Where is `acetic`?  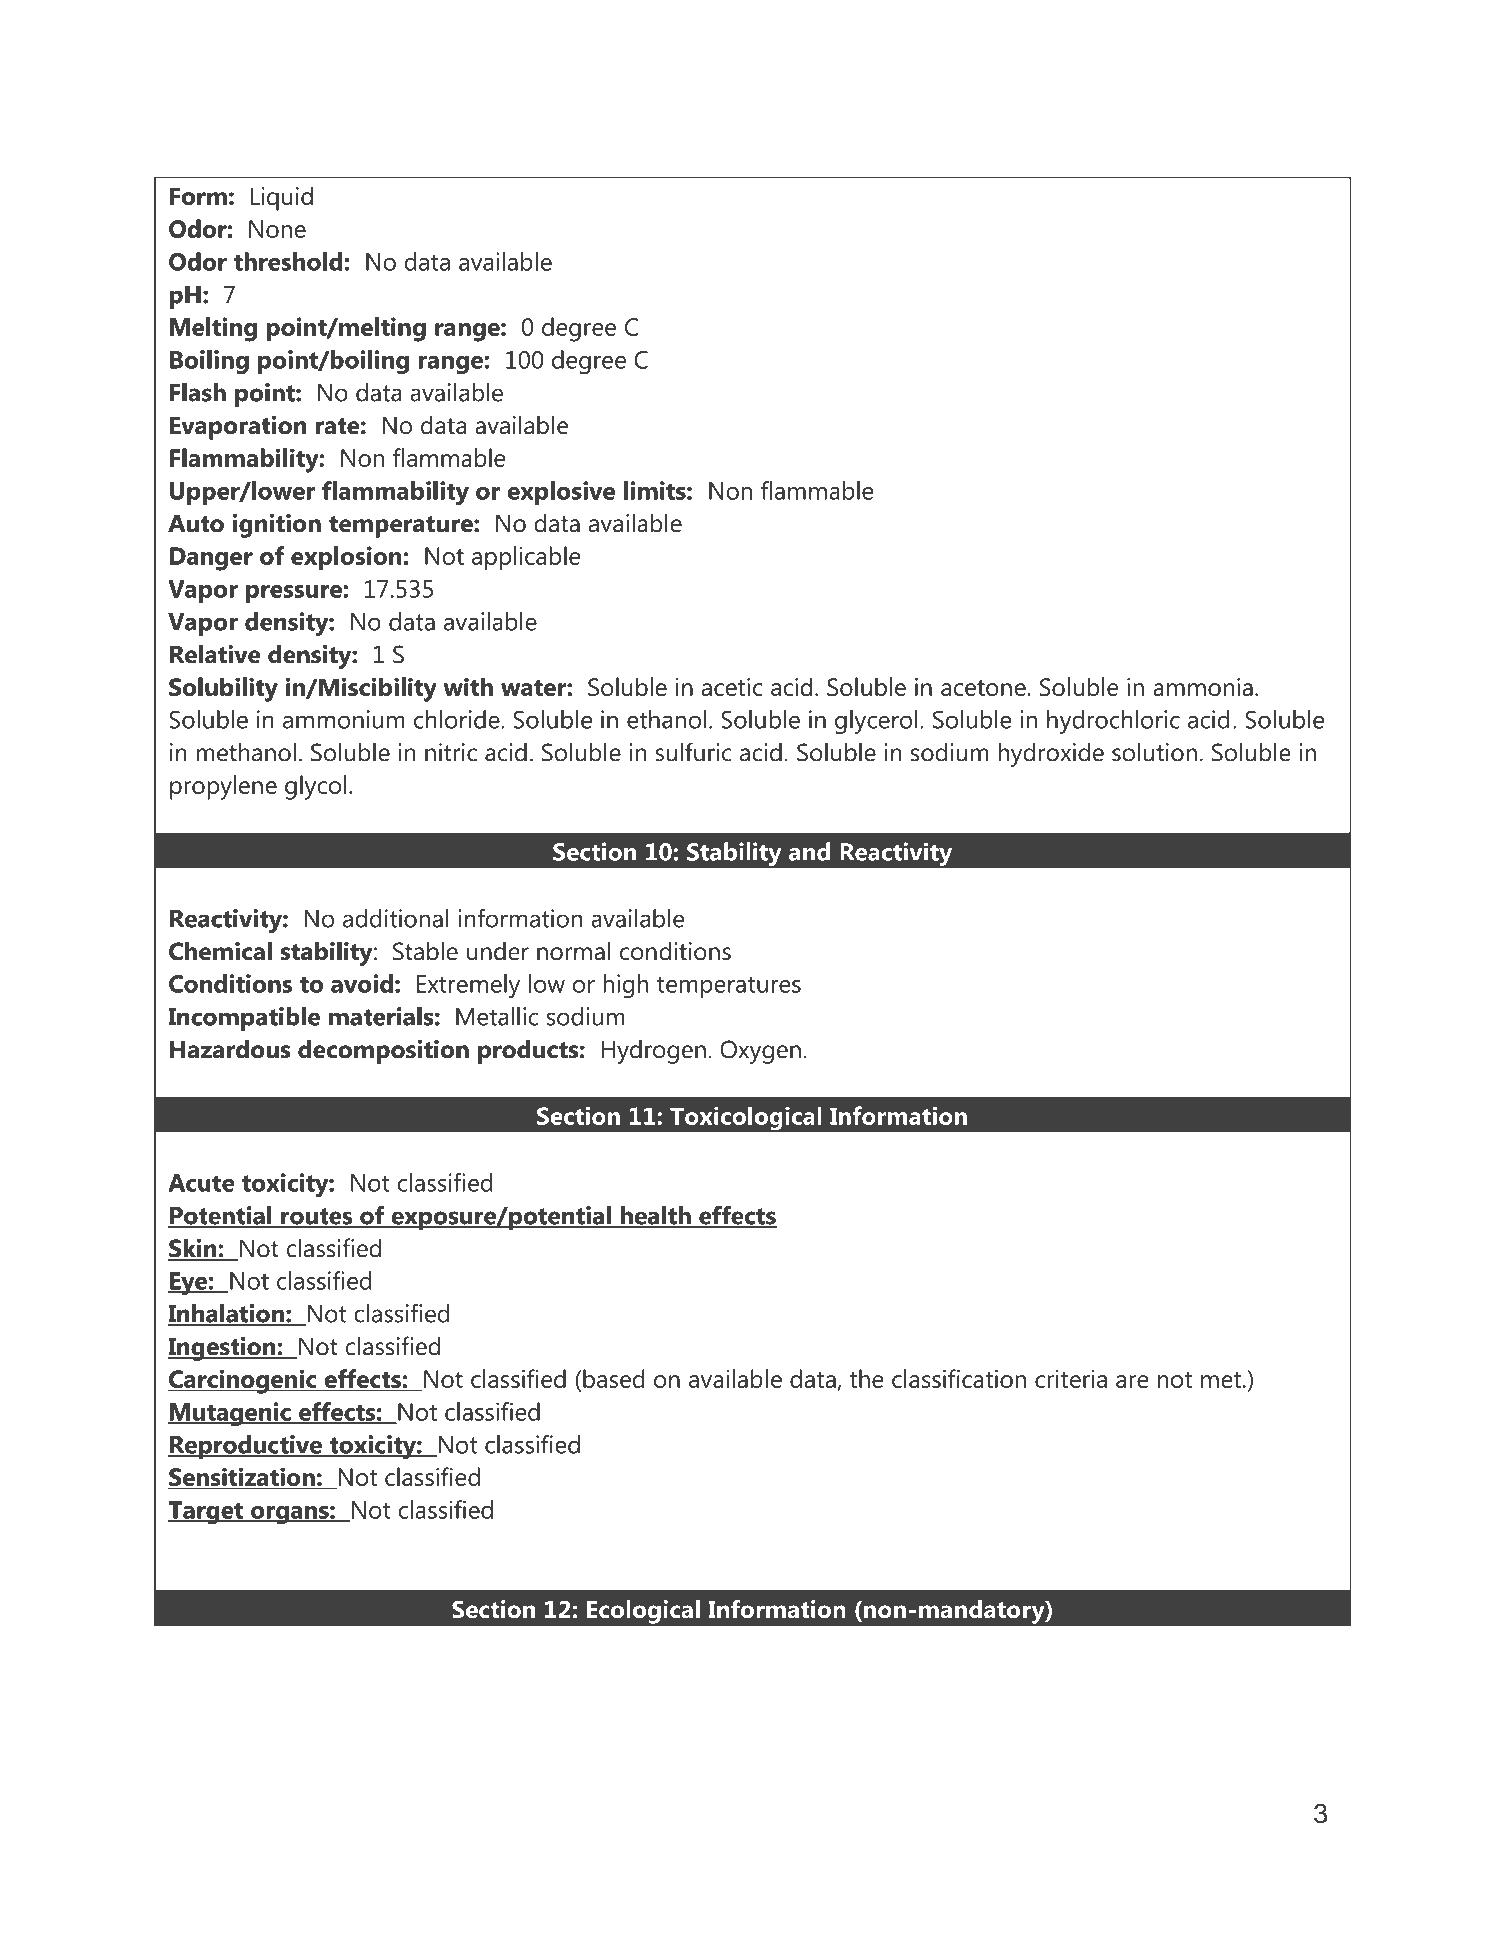
acetic is located at coordinates (732, 687).
